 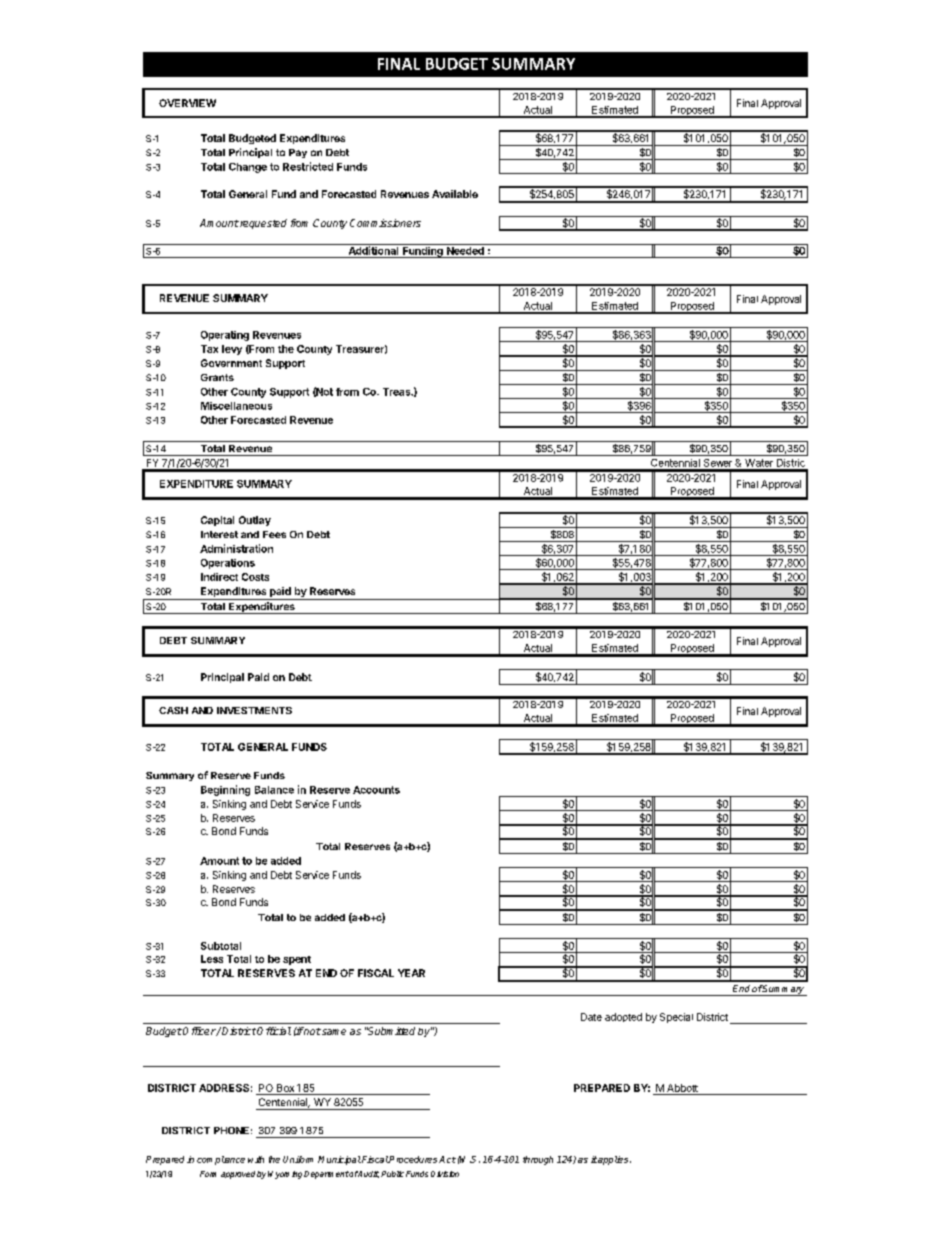 I want to click on adopted, so click(x=623, y=1017).
